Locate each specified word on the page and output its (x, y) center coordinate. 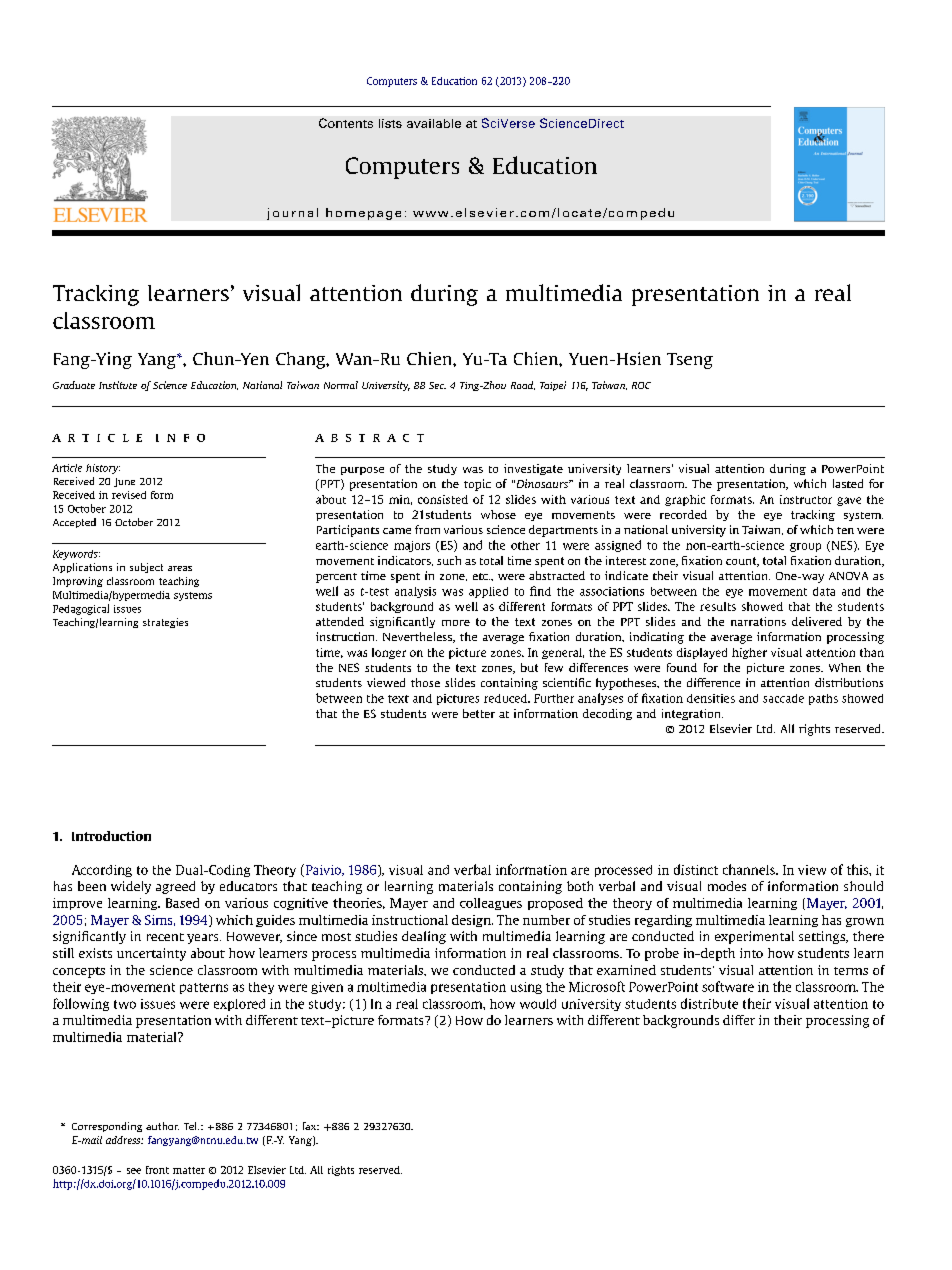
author (162, 1126)
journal (292, 214)
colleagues (491, 904)
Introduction (111, 836)
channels (750, 869)
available (434, 123)
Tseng (690, 361)
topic (477, 485)
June (124, 482)
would (538, 1004)
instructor (806, 499)
